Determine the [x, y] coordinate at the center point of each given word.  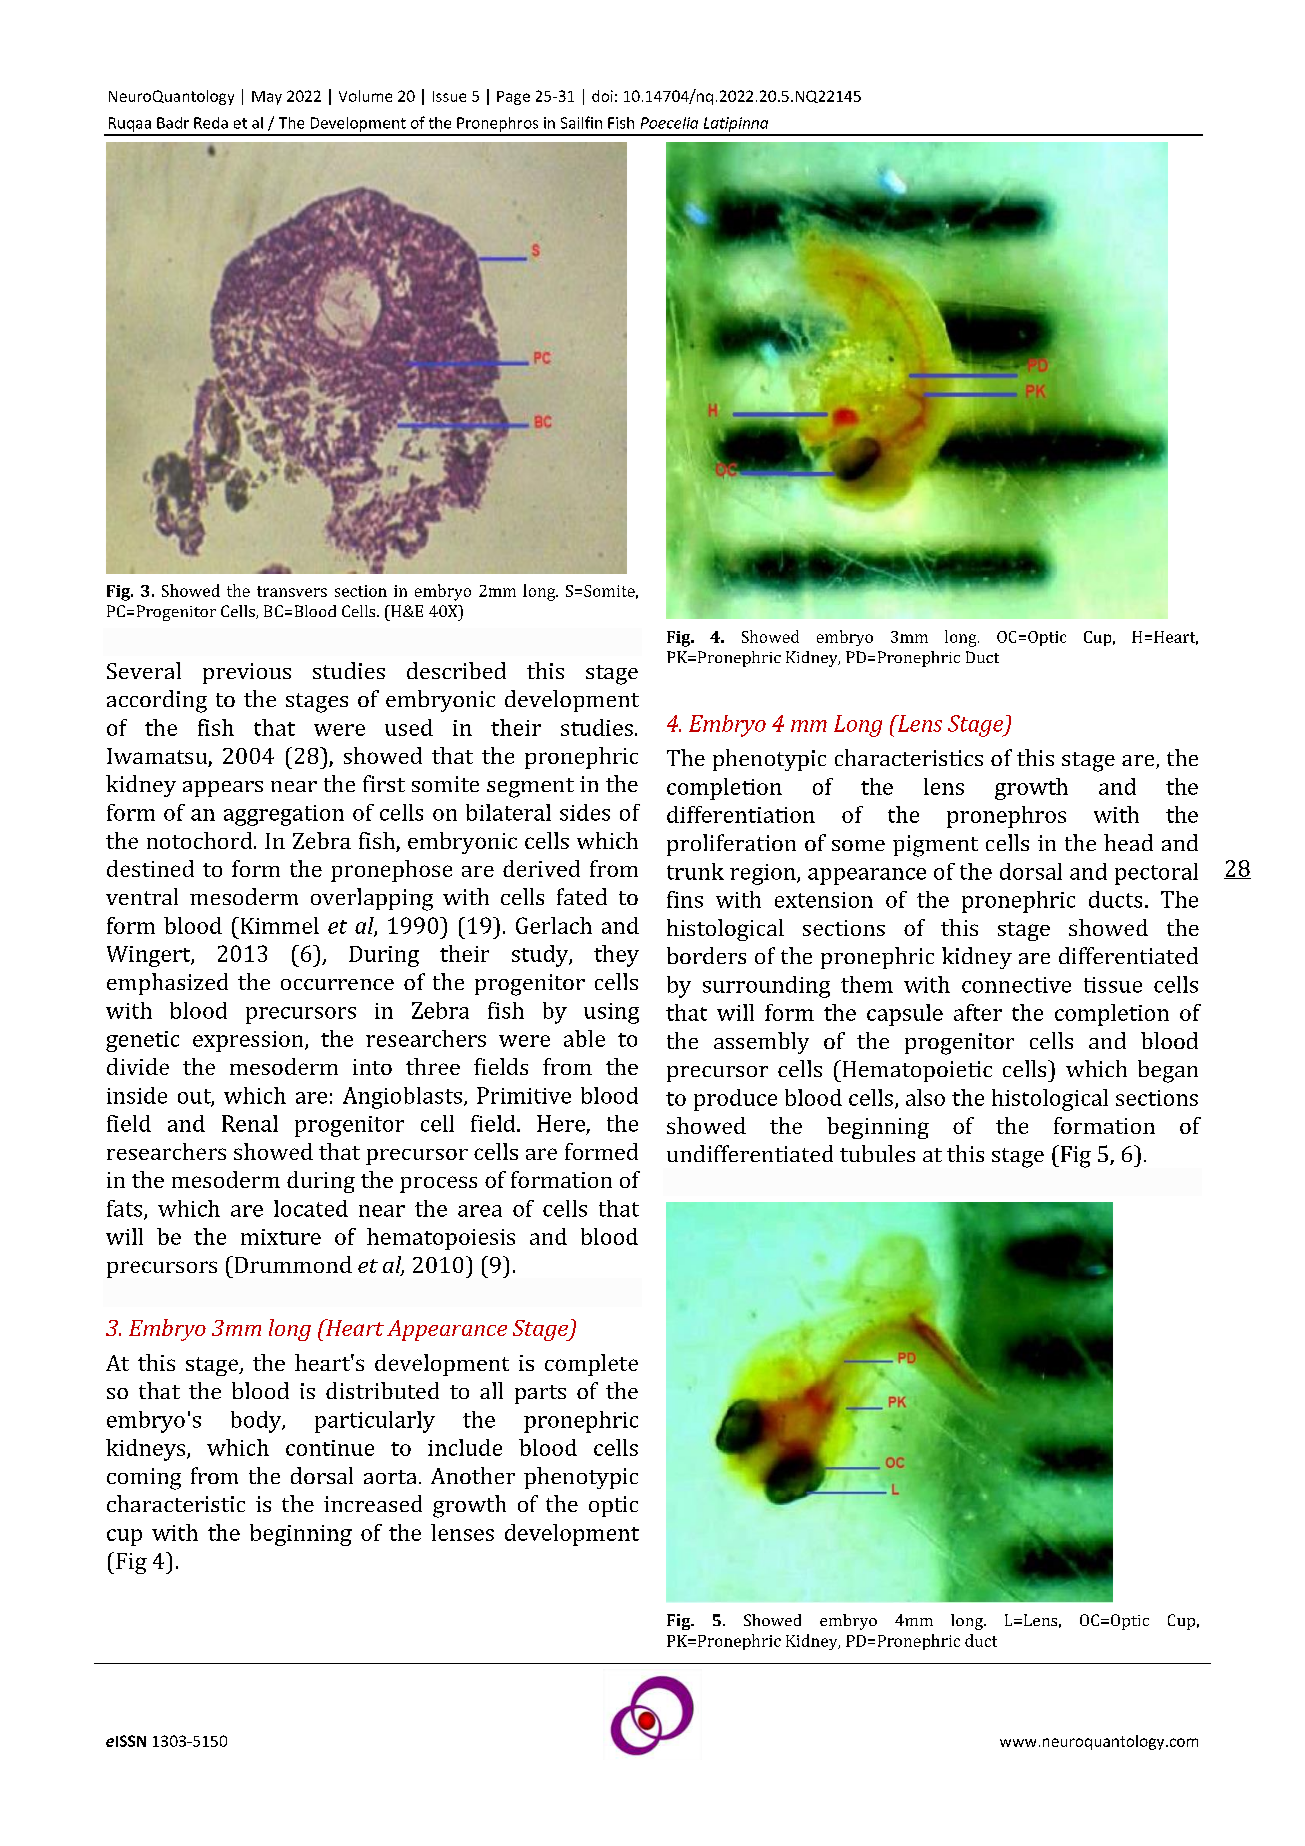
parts [540, 1394]
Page [513, 98]
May [267, 98]
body [257, 1422]
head [1128, 842]
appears [223, 789]
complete [591, 1365]
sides [585, 812]
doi [602, 96]
